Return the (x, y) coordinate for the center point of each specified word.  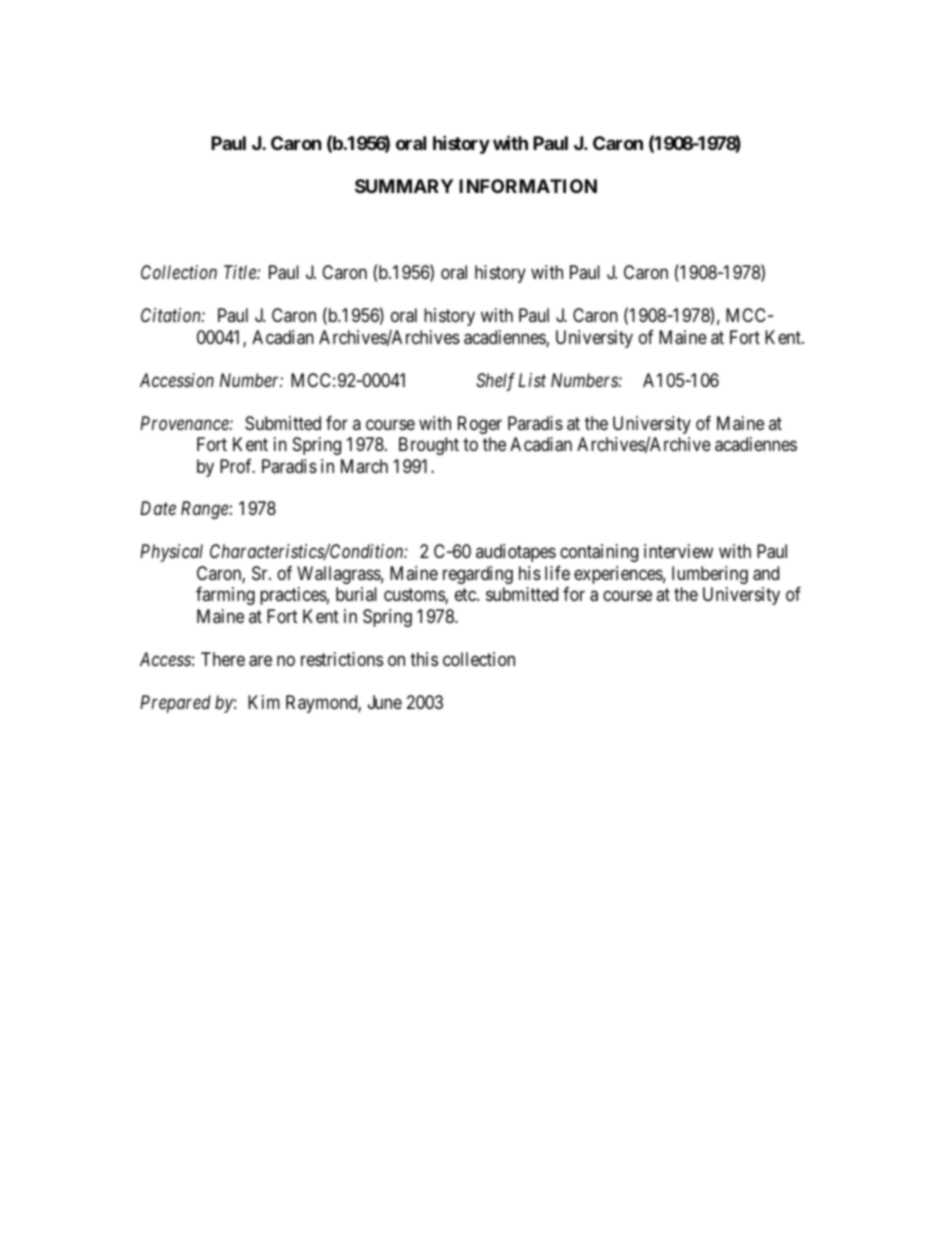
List (532, 380)
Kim (264, 702)
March (364, 466)
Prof (237, 466)
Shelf (495, 382)
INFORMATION (528, 186)
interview (678, 551)
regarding (478, 575)
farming (225, 596)
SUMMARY (404, 186)
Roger (480, 425)
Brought (429, 446)
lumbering (710, 575)
